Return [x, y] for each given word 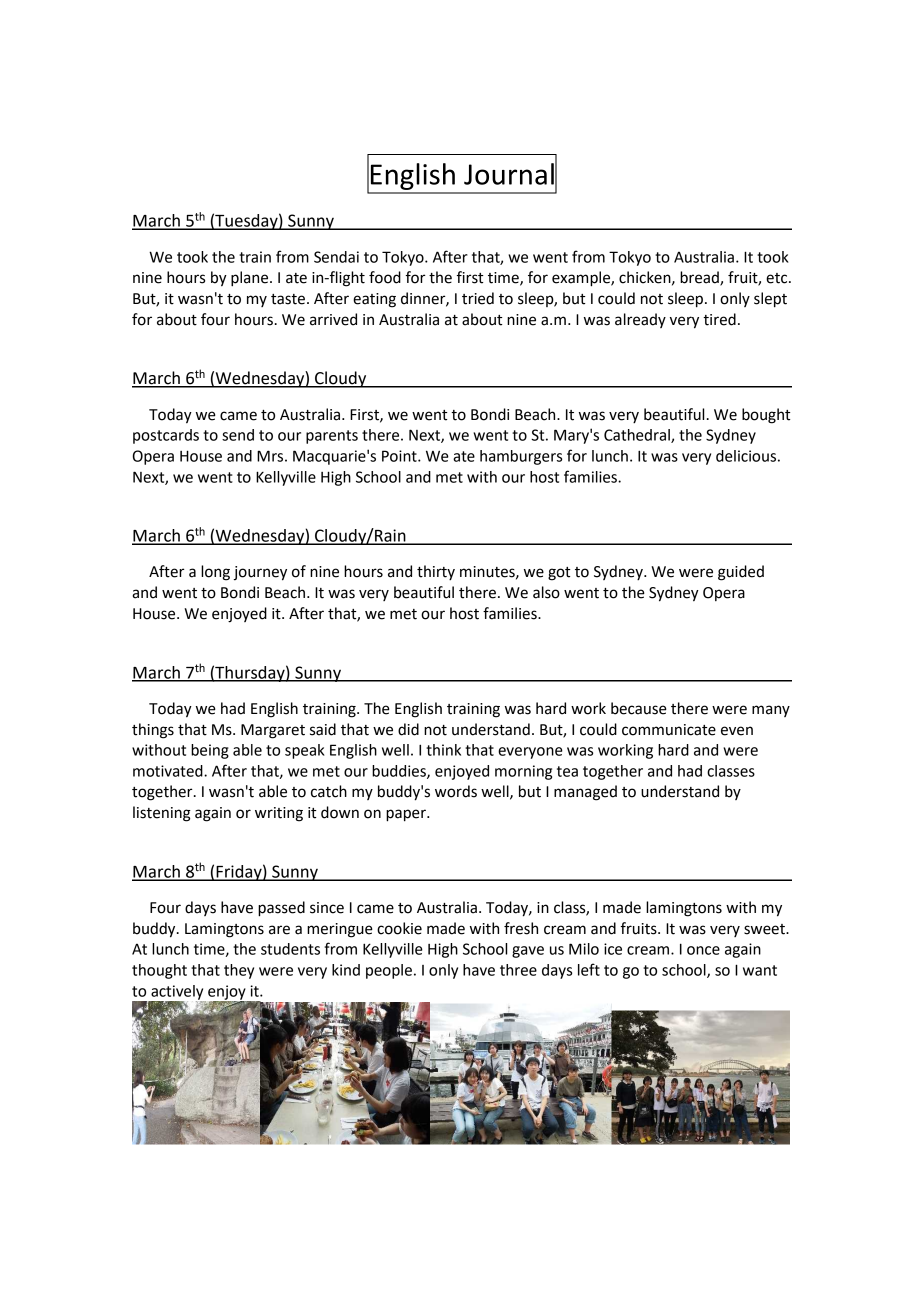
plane [251, 279]
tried [478, 298]
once [703, 950]
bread [700, 278]
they [239, 971]
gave [528, 952]
